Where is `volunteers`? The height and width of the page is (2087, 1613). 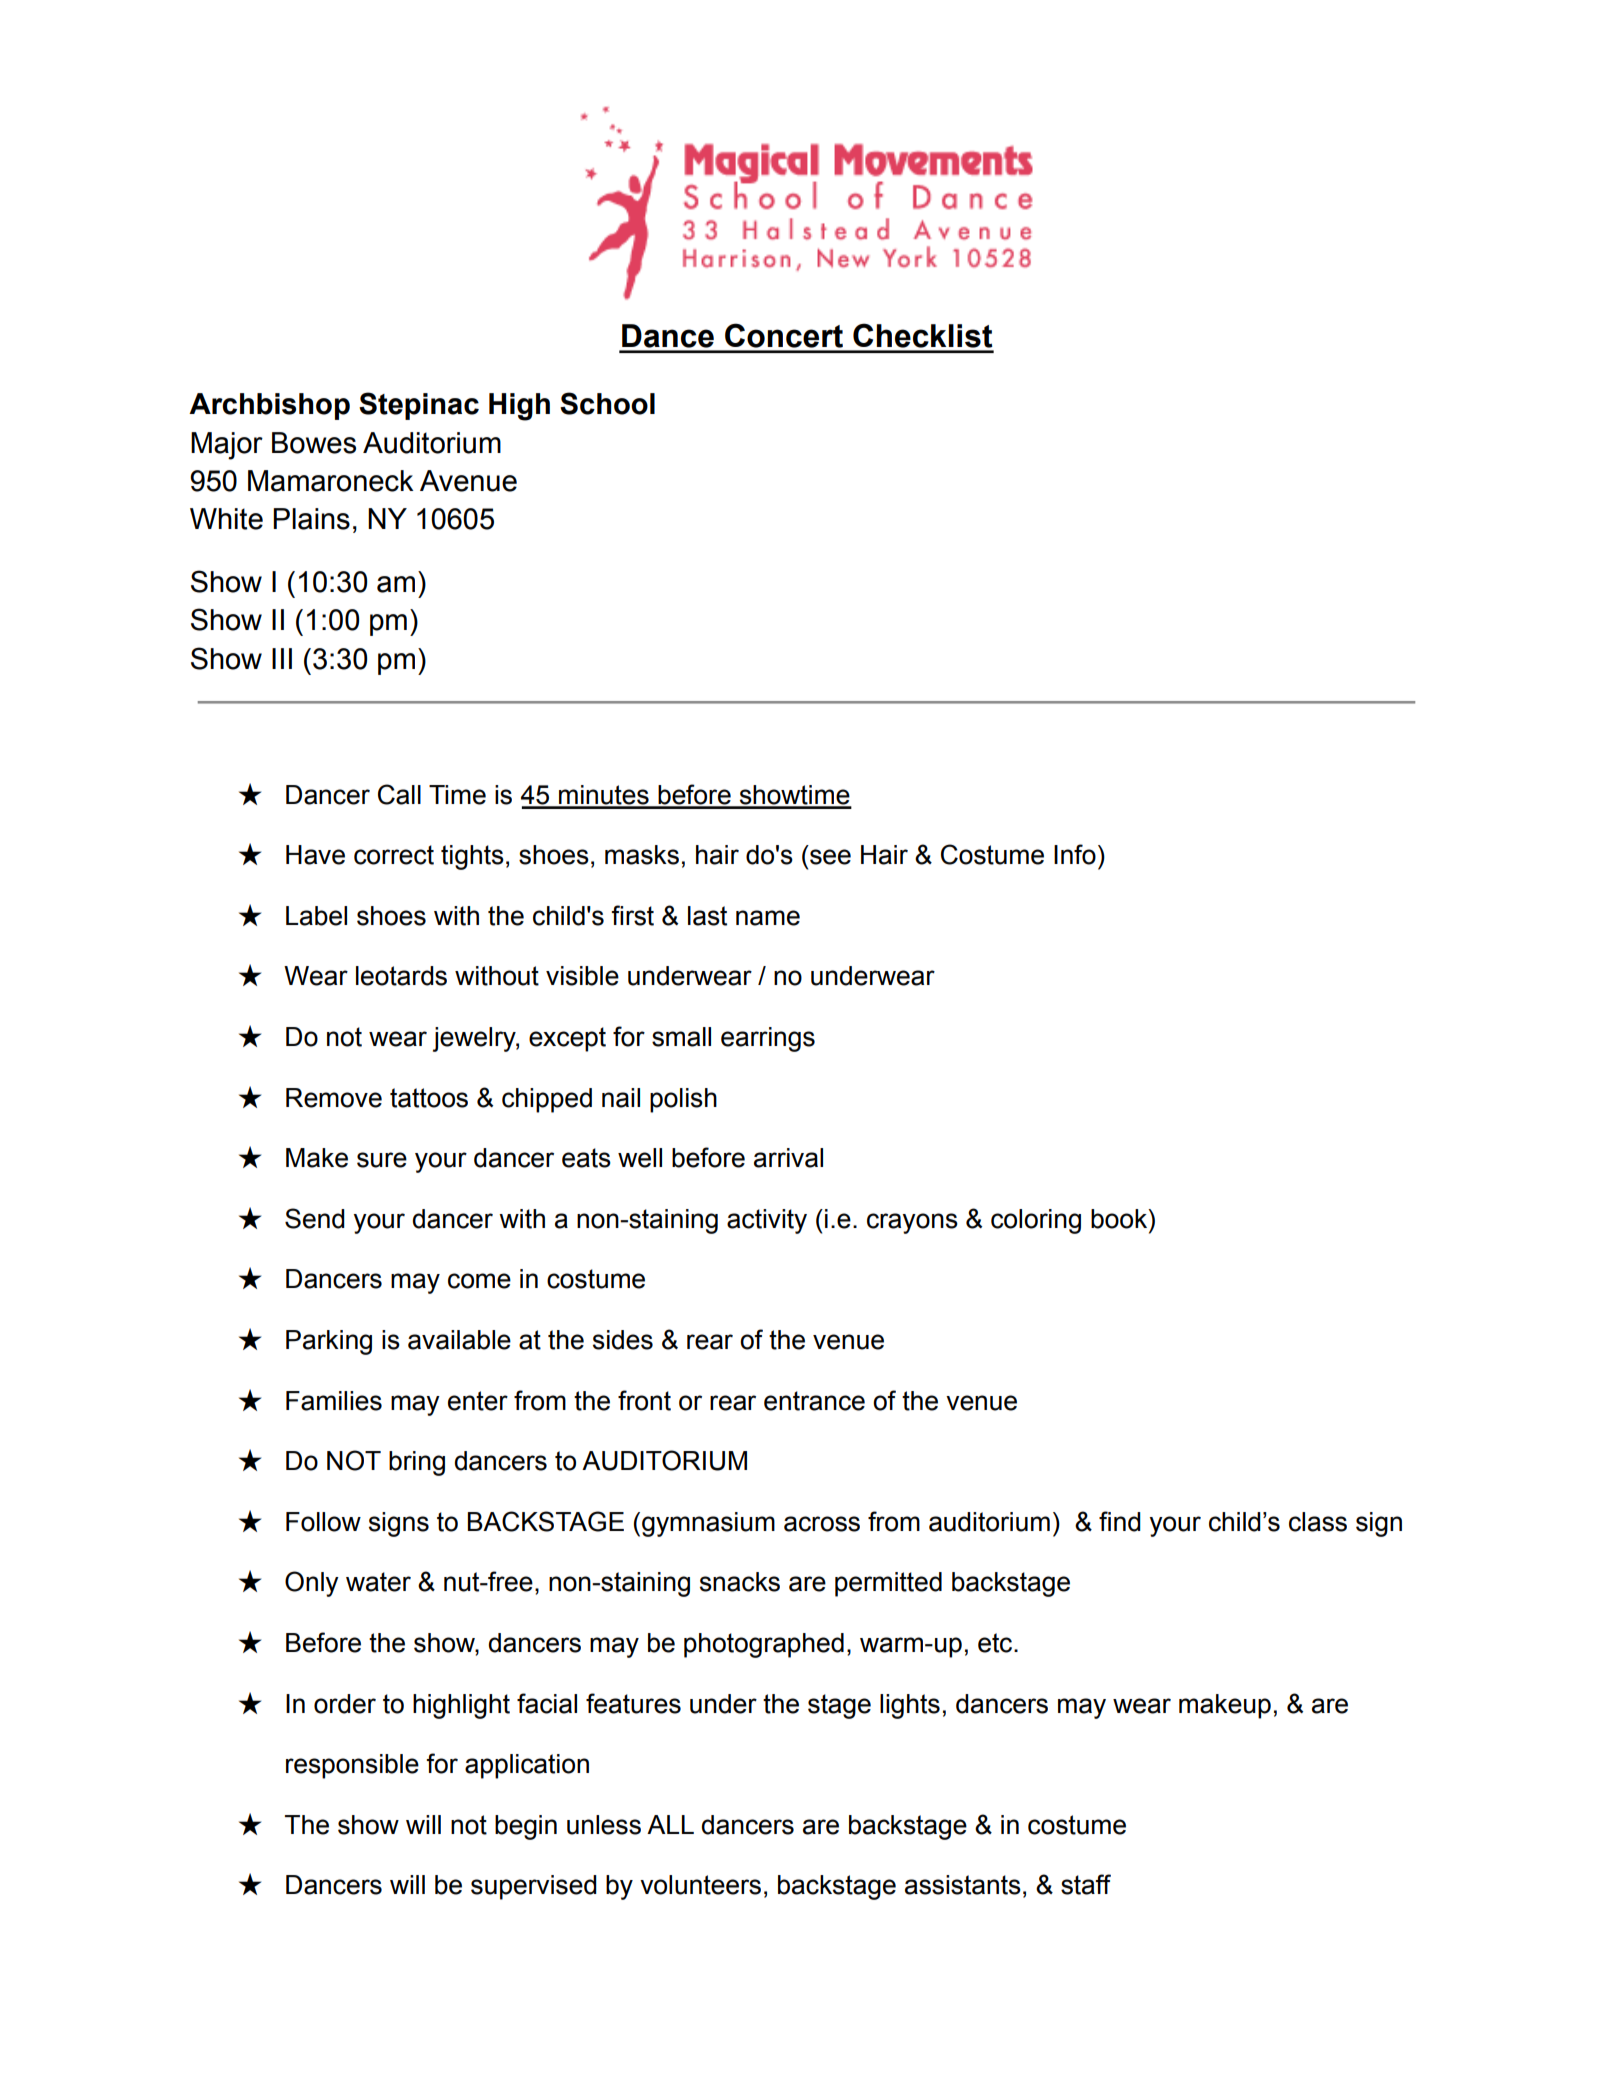 volunteers is located at coordinates (700, 1885).
